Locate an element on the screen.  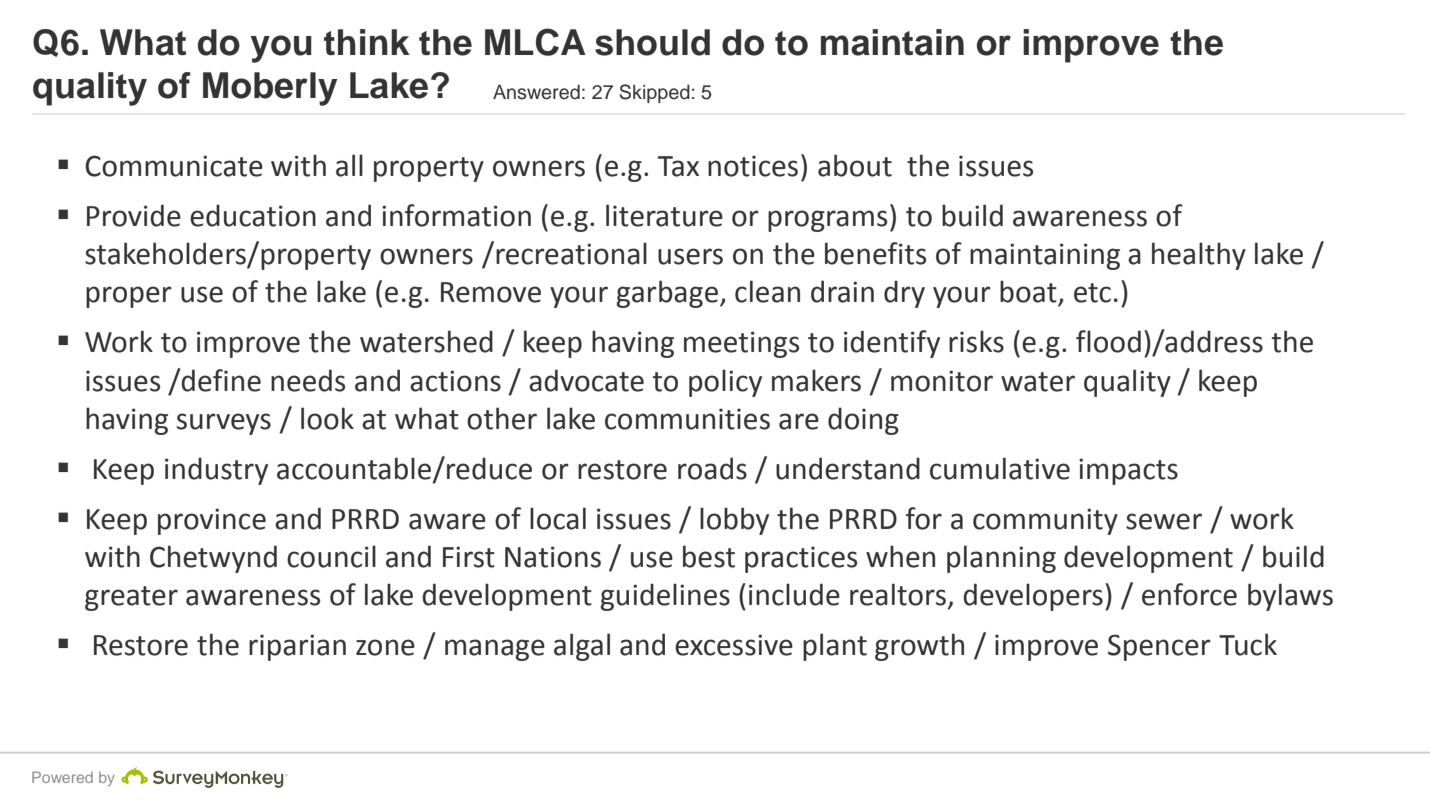
industry is located at coordinates (216, 471).
